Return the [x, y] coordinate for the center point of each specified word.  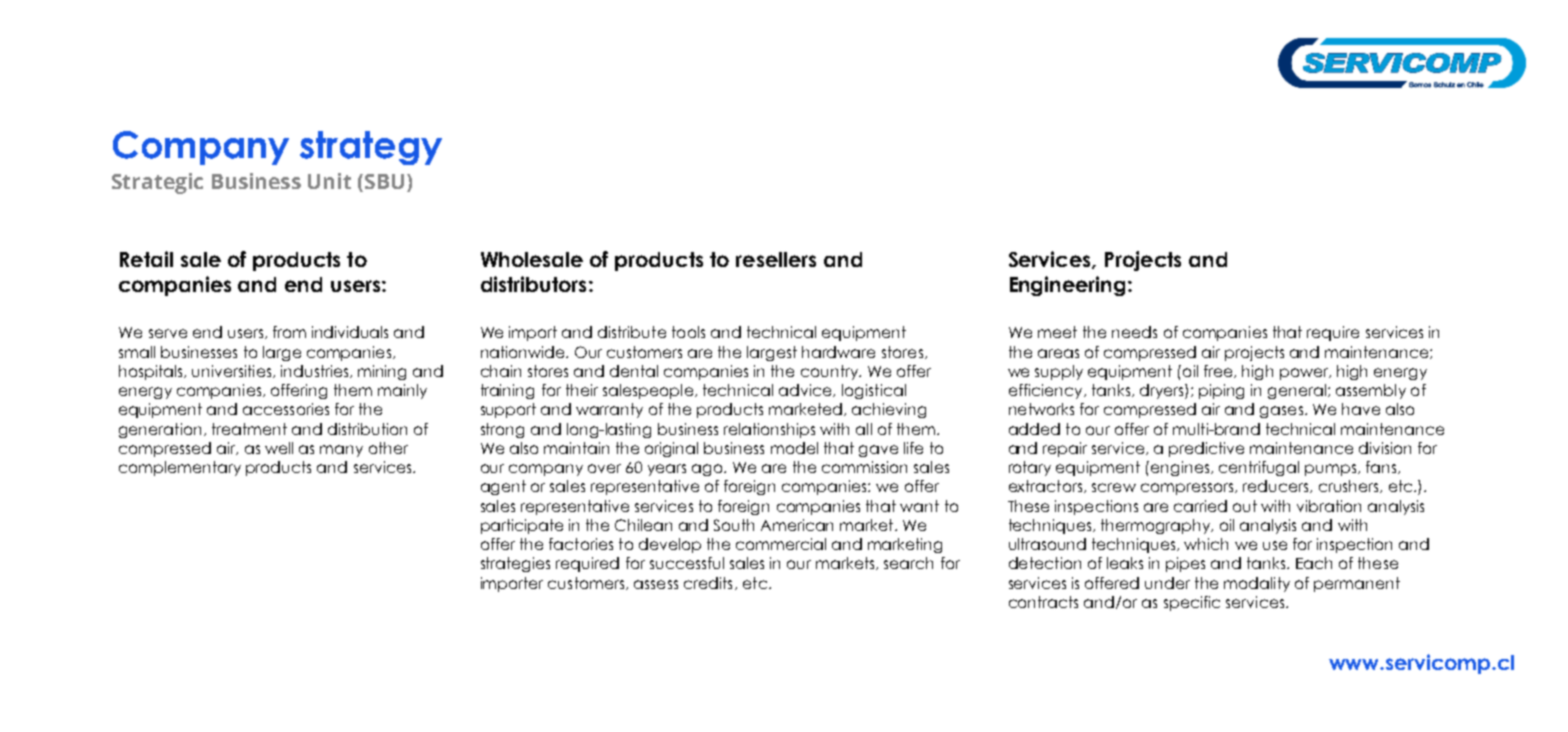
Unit [329, 181]
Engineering [1069, 286]
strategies [515, 564]
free [1219, 371]
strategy [371, 148]
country [830, 372]
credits [708, 583]
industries [316, 371]
